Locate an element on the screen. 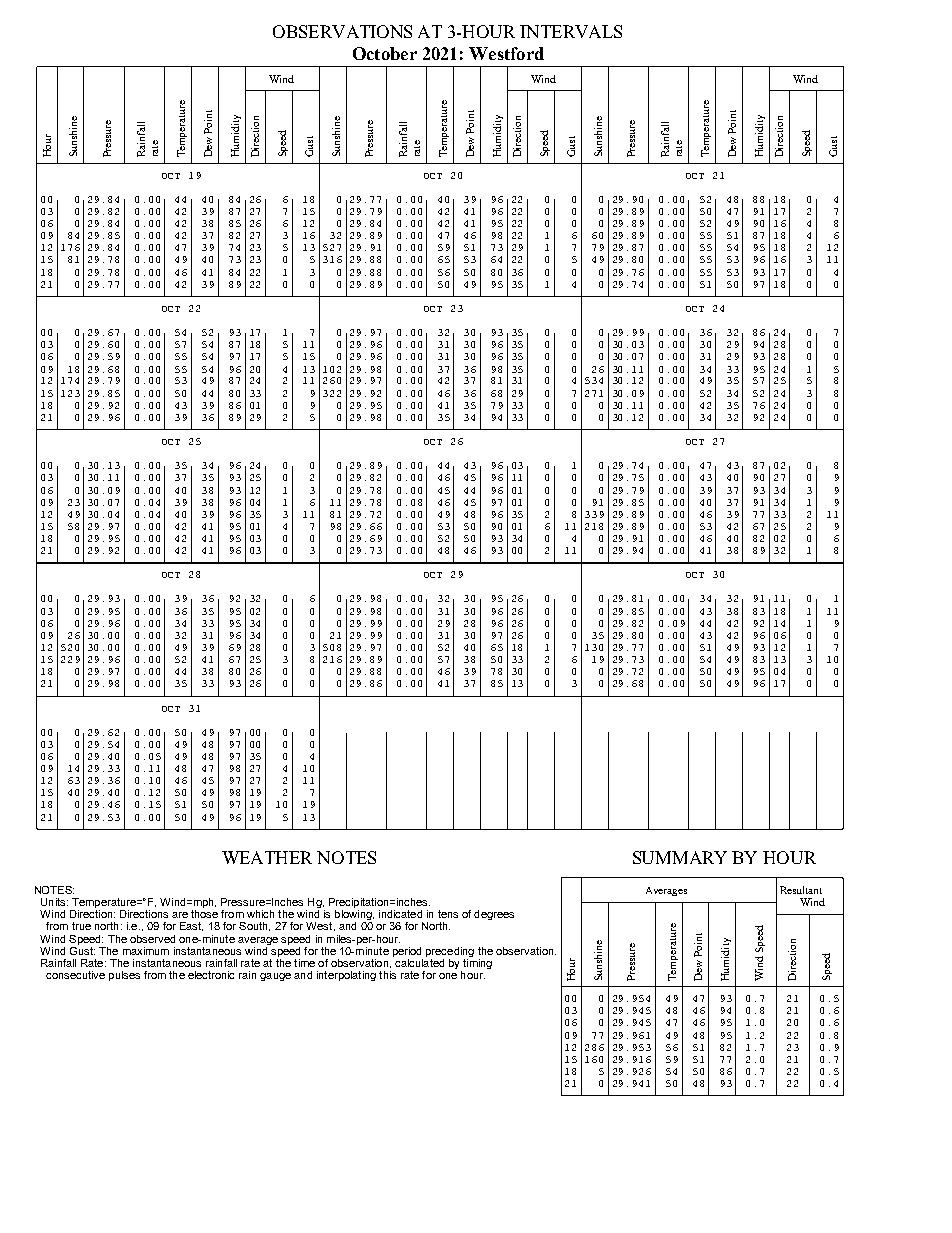 Image resolution: width=952 pixels, height=1233 pixels. maximum is located at coordinates (146, 951).
